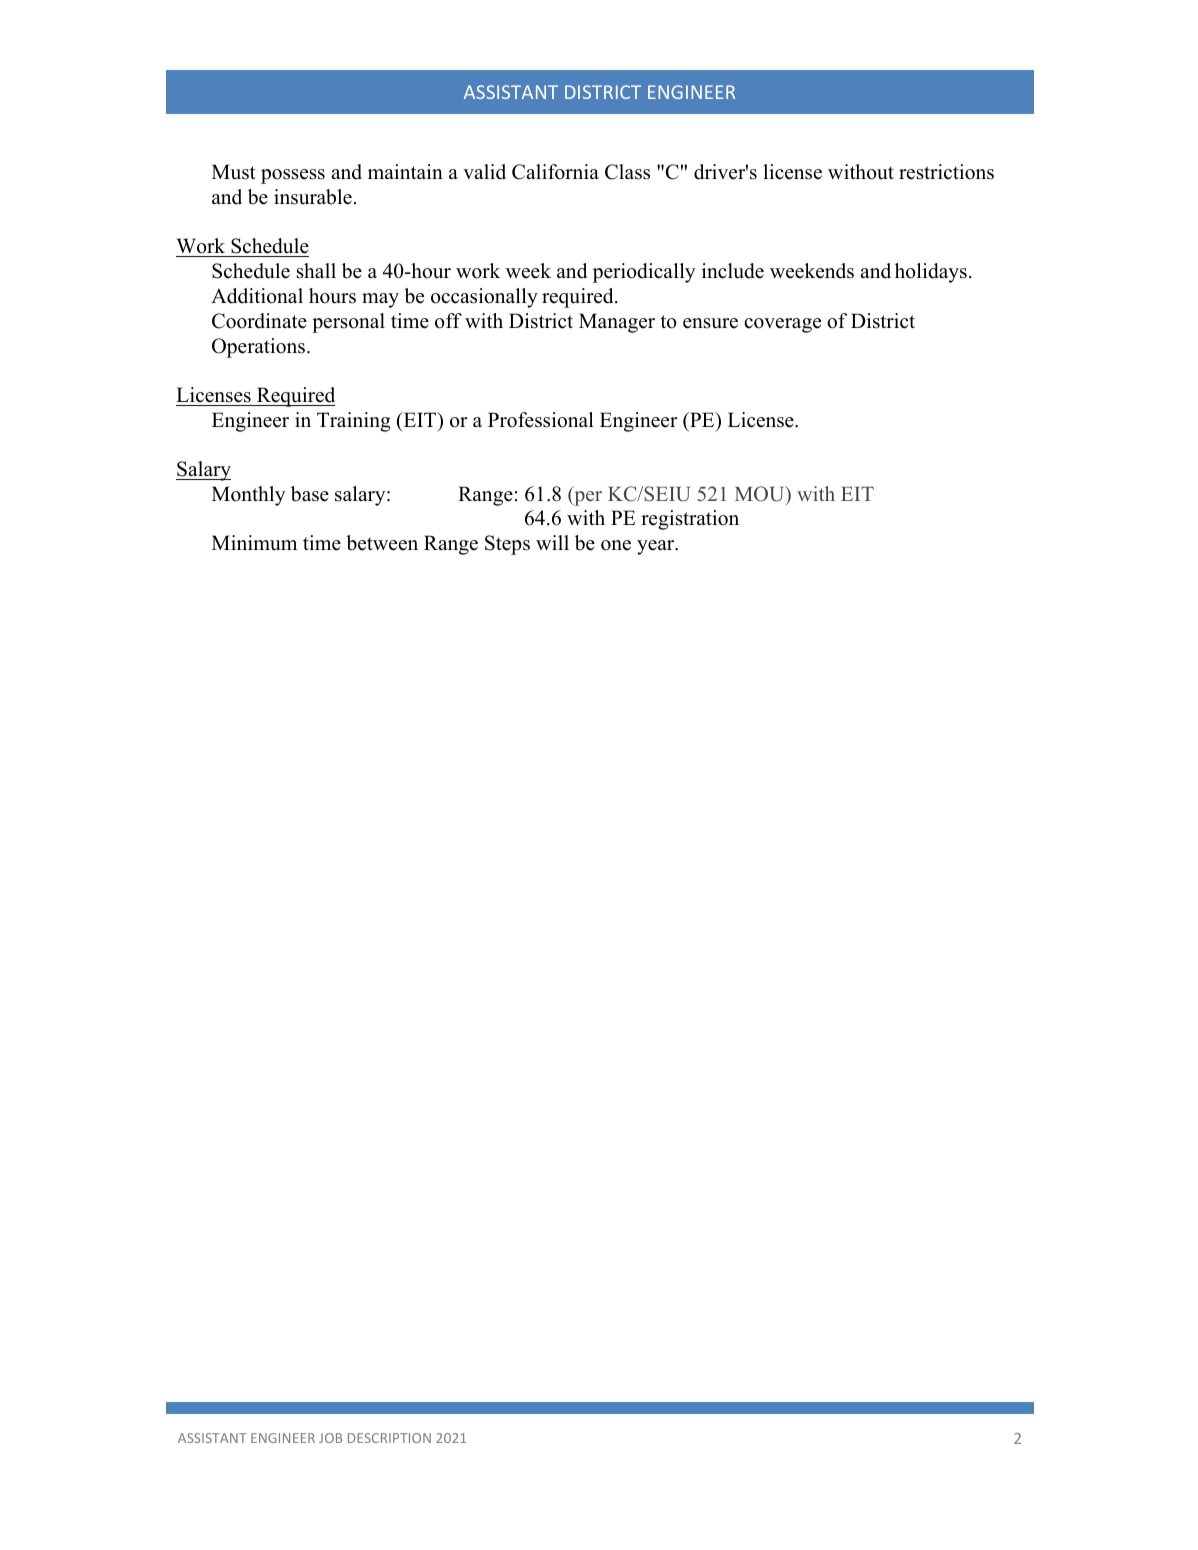 Image resolution: width=1198 pixels, height=1550 pixels. Describe the element at coordinates (690, 520) in the screenshot. I see `registration` at that location.
